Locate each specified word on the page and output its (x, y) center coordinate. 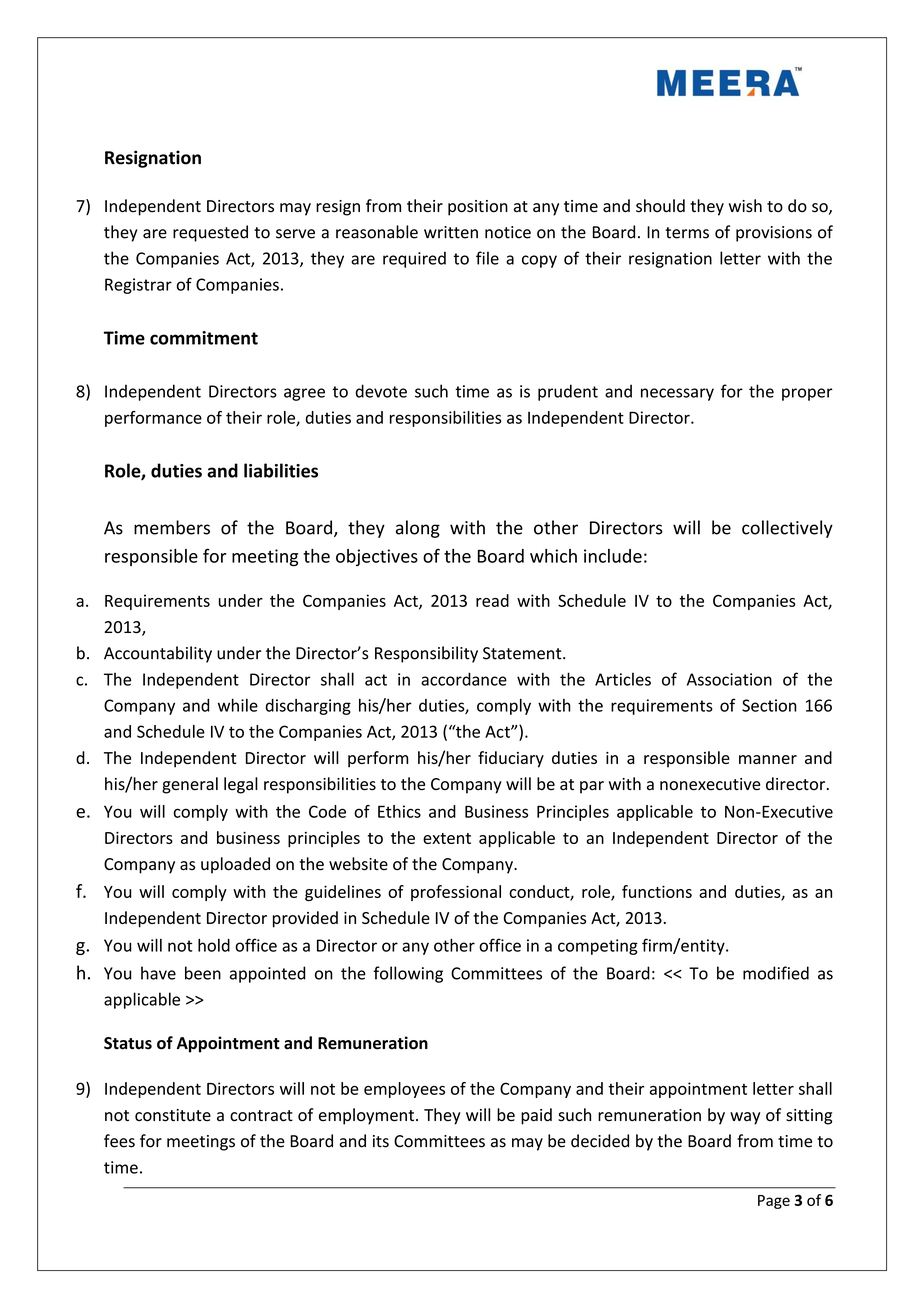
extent (447, 838)
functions (657, 891)
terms (687, 233)
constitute (173, 1115)
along (418, 529)
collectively (787, 529)
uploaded (235, 865)
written (451, 232)
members (172, 527)
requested (210, 233)
